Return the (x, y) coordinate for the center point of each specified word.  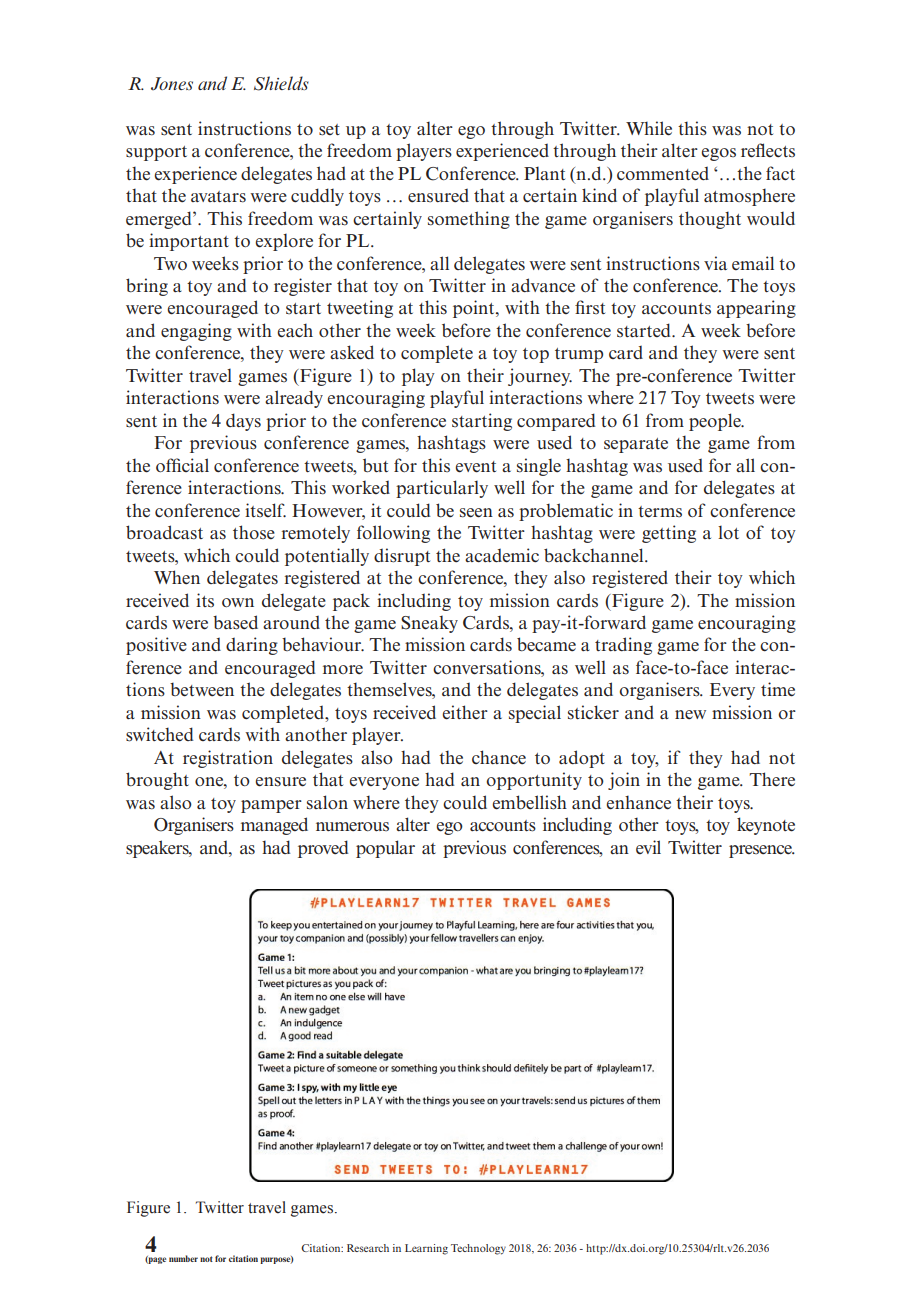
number (183, 1258)
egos (718, 154)
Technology (478, 1249)
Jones (172, 83)
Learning (426, 1249)
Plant (544, 173)
